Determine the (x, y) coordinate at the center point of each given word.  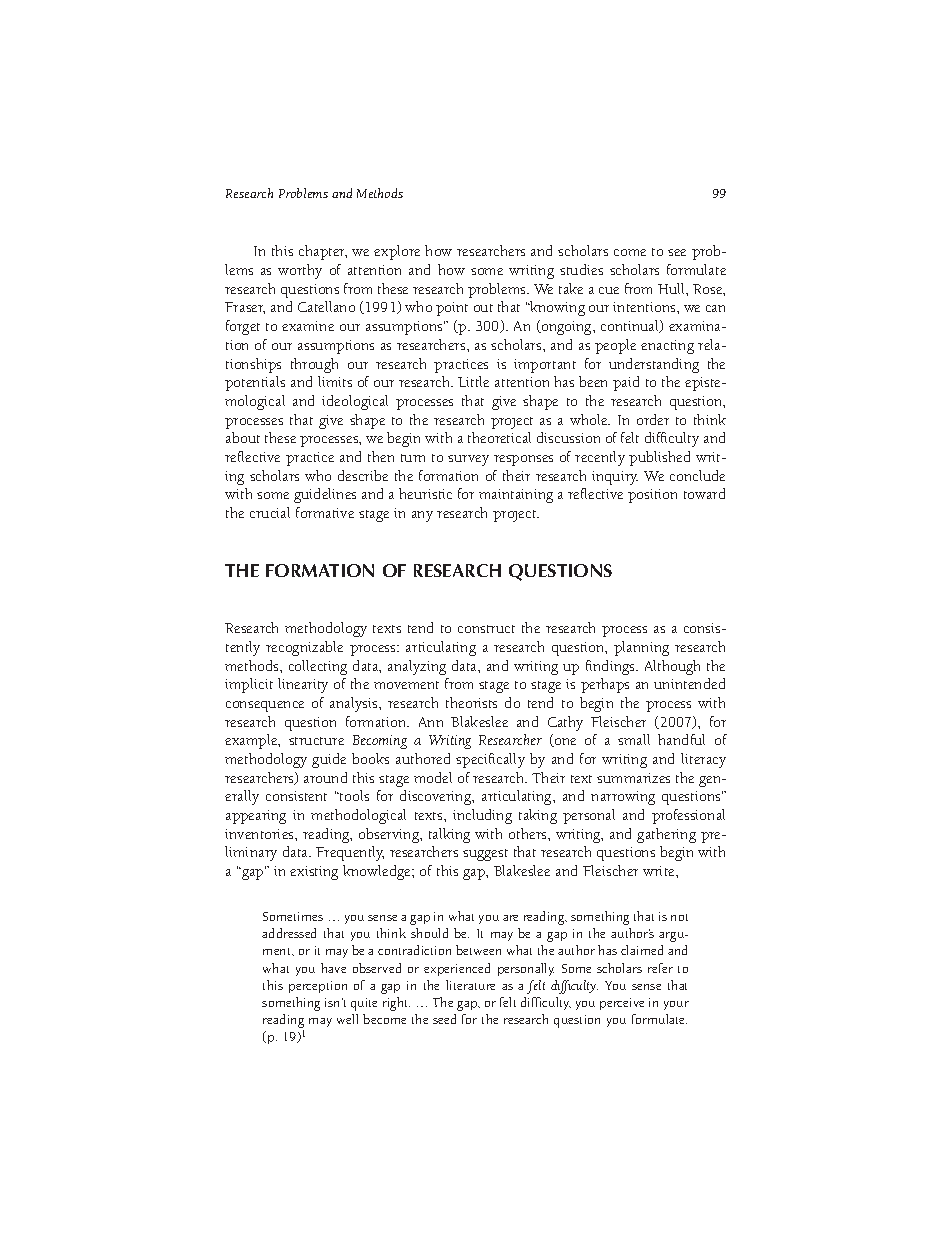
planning (641, 648)
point (452, 309)
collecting (318, 667)
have (333, 968)
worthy (300, 271)
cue (609, 290)
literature (470, 985)
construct (486, 629)
